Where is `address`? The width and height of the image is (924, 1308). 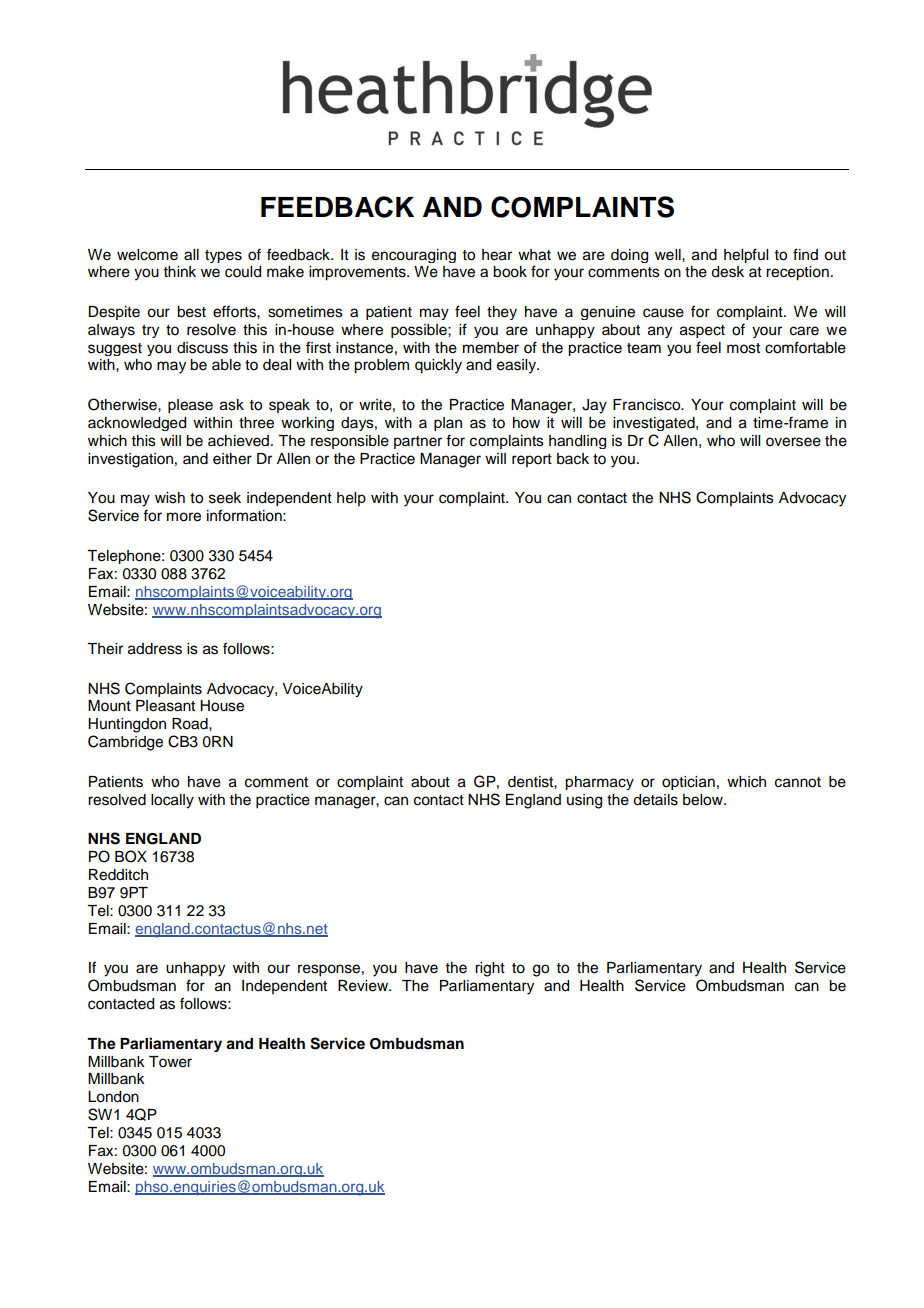 address is located at coordinates (155, 649).
